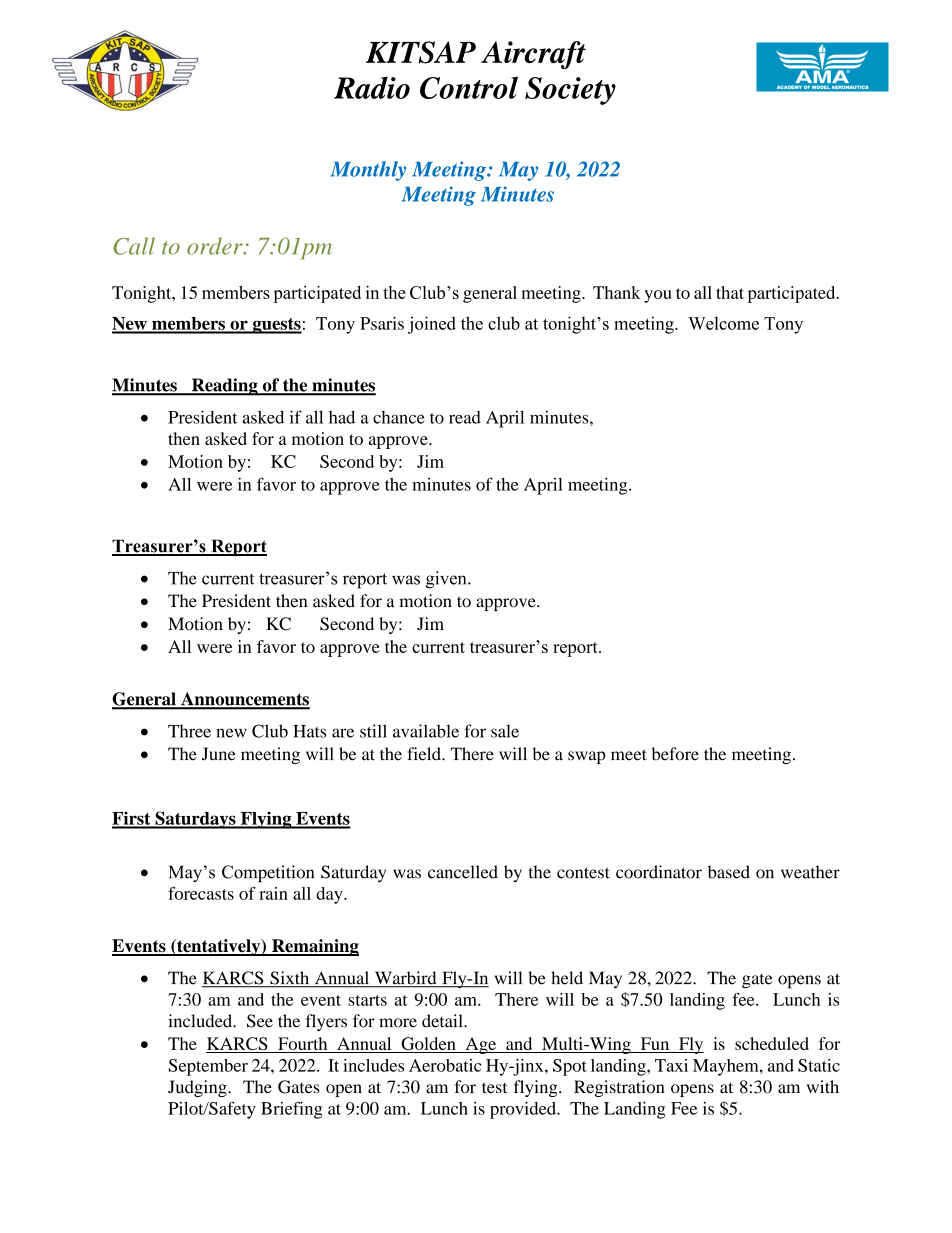  I want to click on before, so click(675, 754).
